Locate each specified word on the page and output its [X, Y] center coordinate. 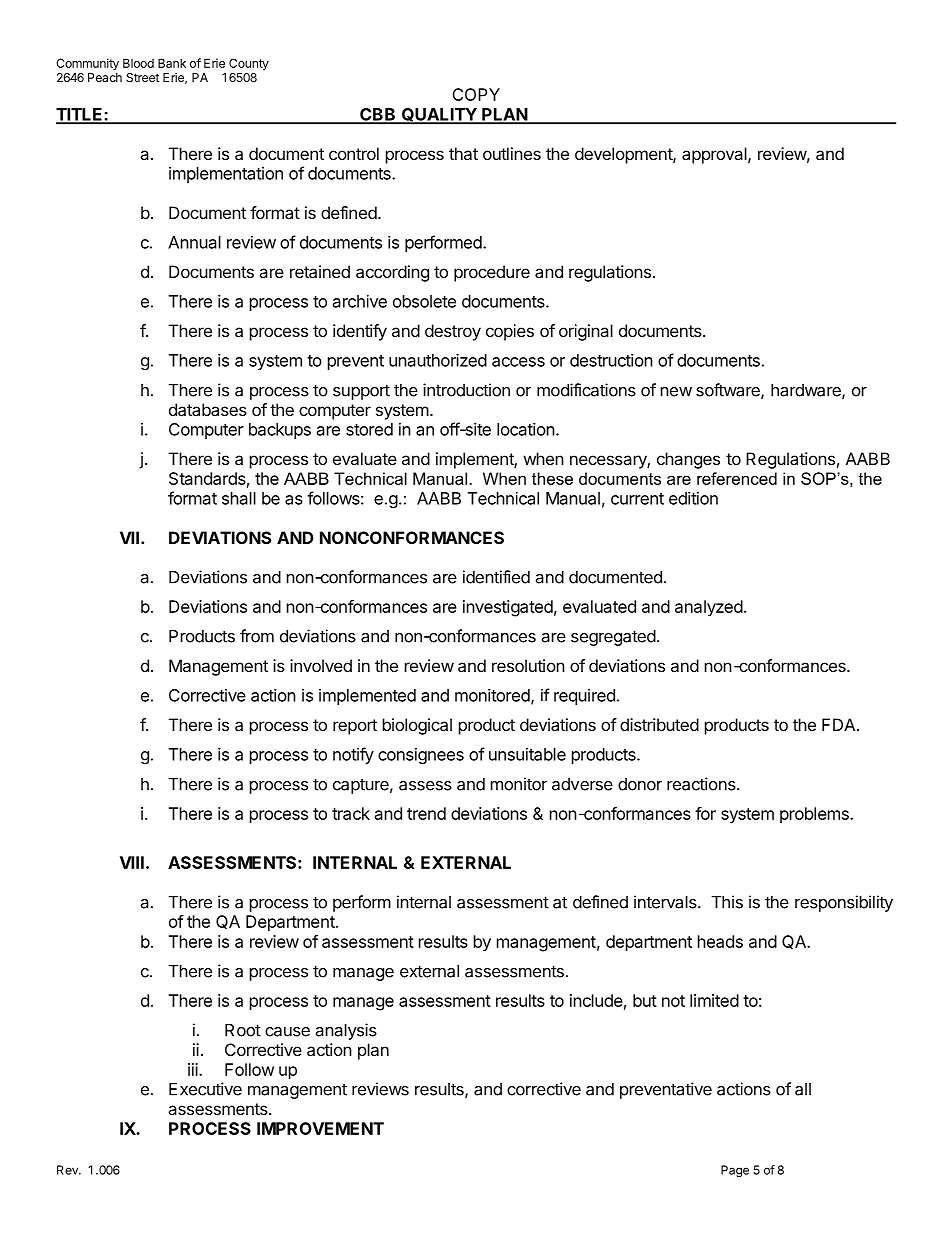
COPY [476, 94]
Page [735, 1171]
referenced [737, 478]
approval [715, 155]
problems [815, 815]
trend [426, 813]
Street [142, 77]
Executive [205, 1089]
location [526, 429]
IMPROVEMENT [320, 1128]
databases [208, 409]
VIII [132, 862]
